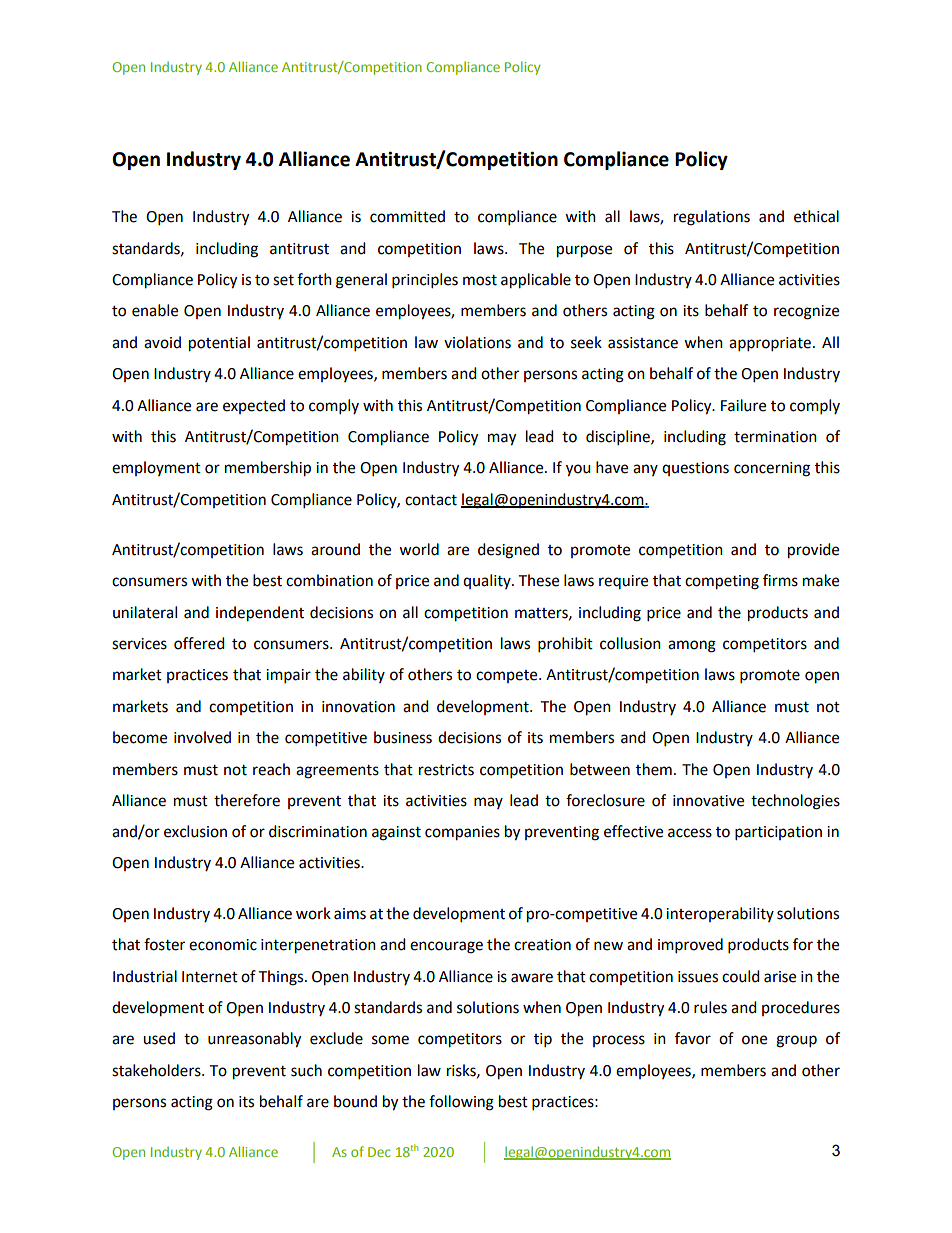 This image has width=952, height=1233. Describe the element at coordinates (247, 800) in the image. I see `therefore` at that location.
